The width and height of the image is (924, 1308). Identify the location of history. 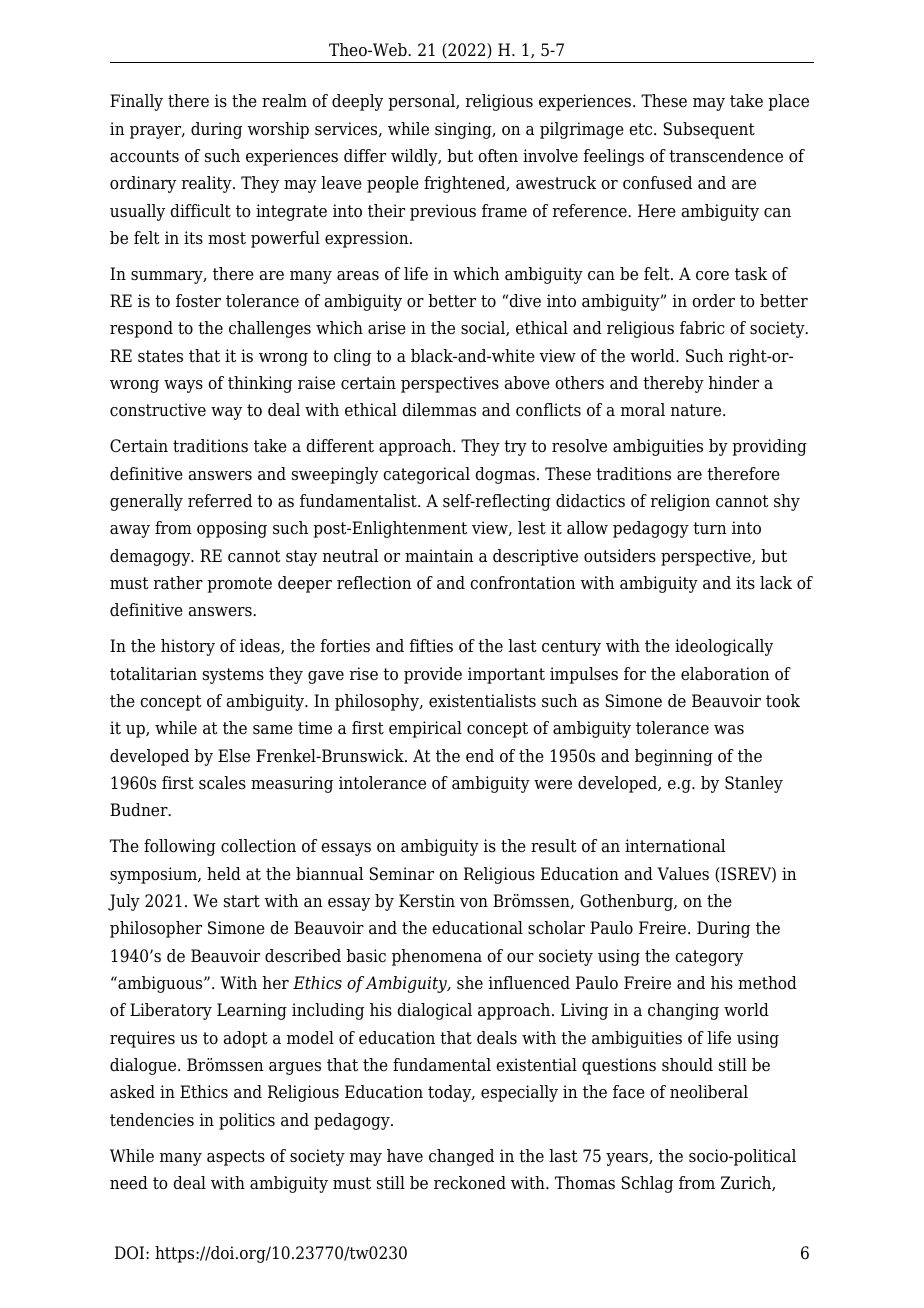
(188, 647).
